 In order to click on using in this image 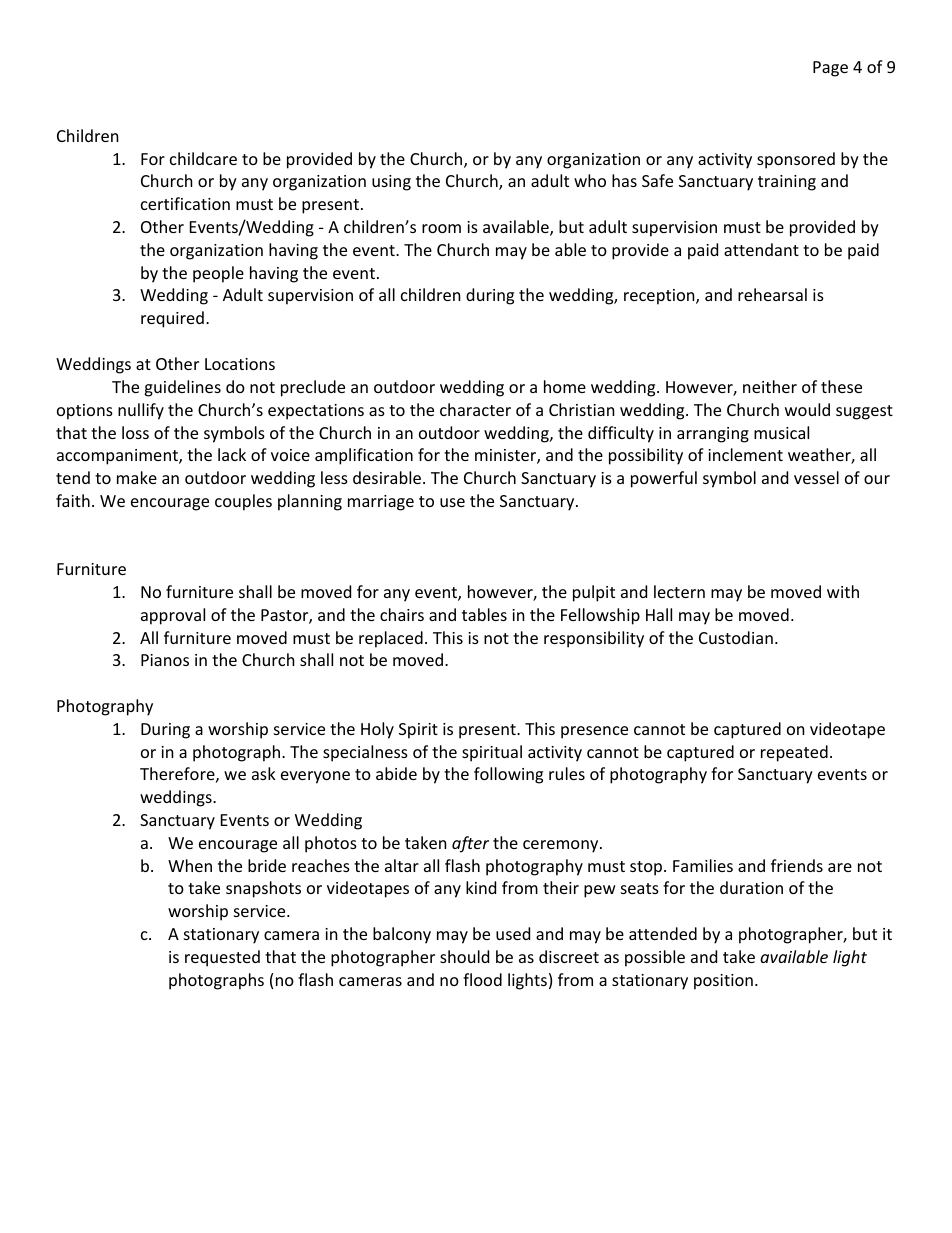, I will do `click(391, 183)`.
